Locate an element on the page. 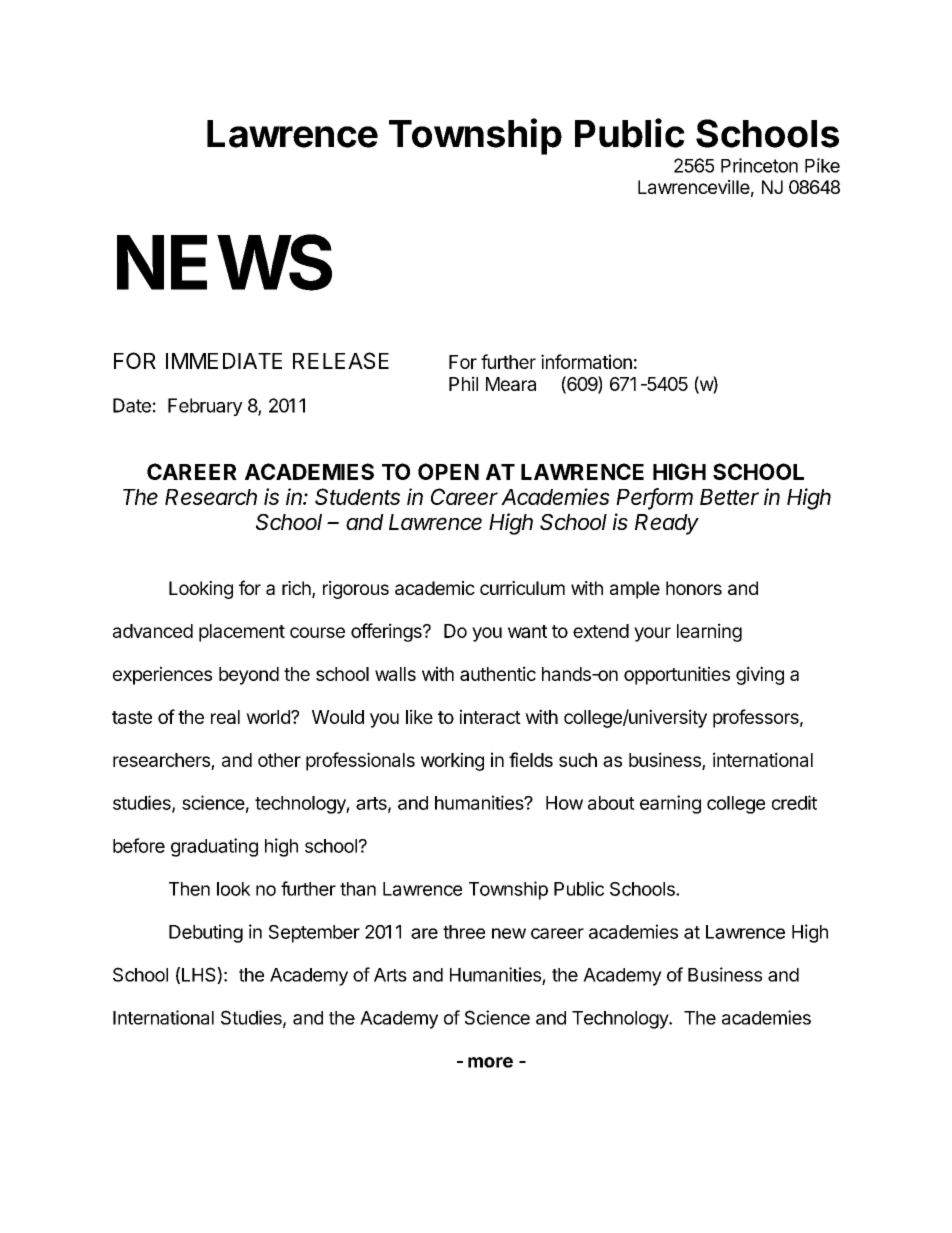  credit is located at coordinates (794, 802).
